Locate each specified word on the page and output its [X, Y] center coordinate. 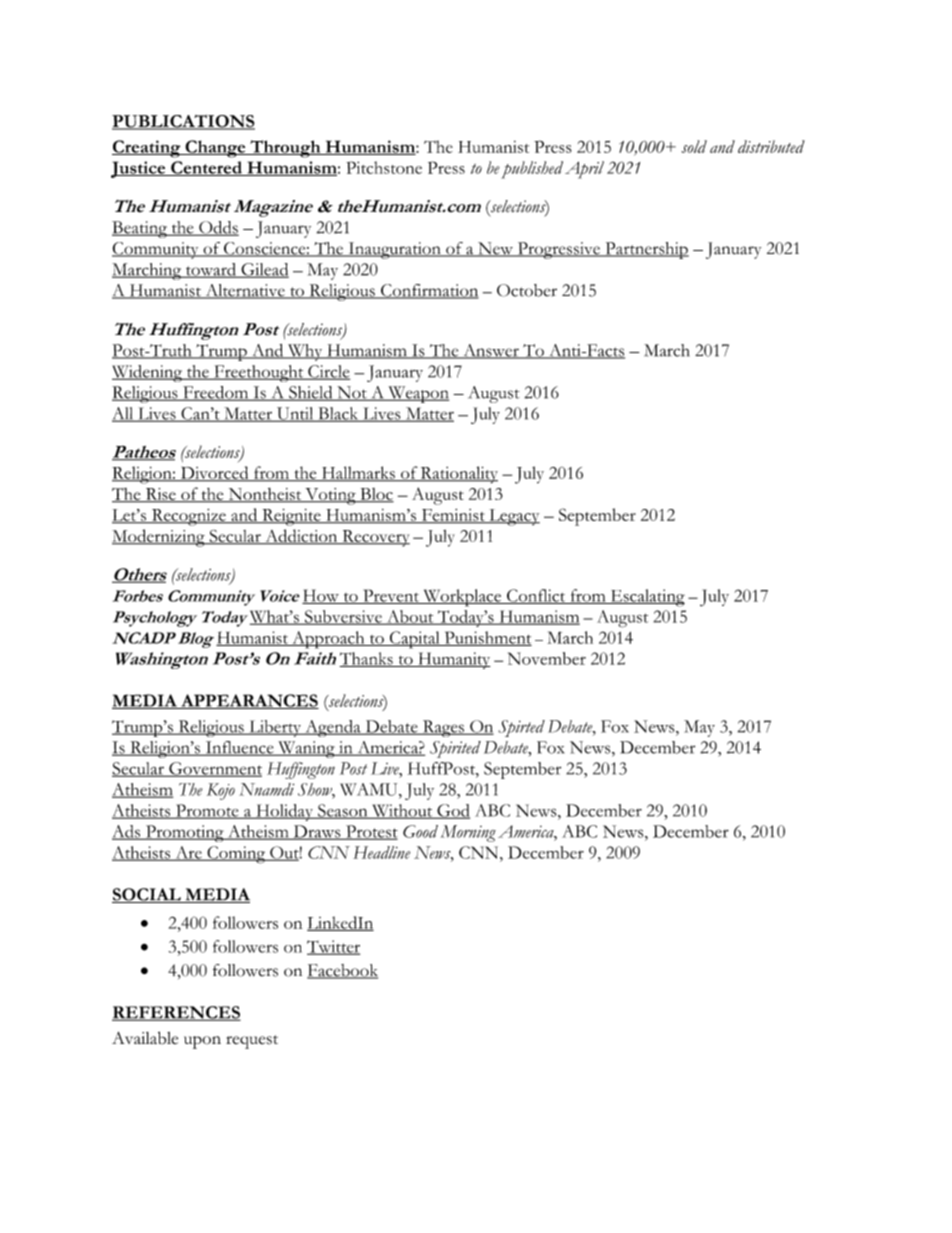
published [532, 170]
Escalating [646, 598]
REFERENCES [176, 1013]
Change [215, 149]
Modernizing [159, 538]
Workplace [462, 598]
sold [694, 146]
